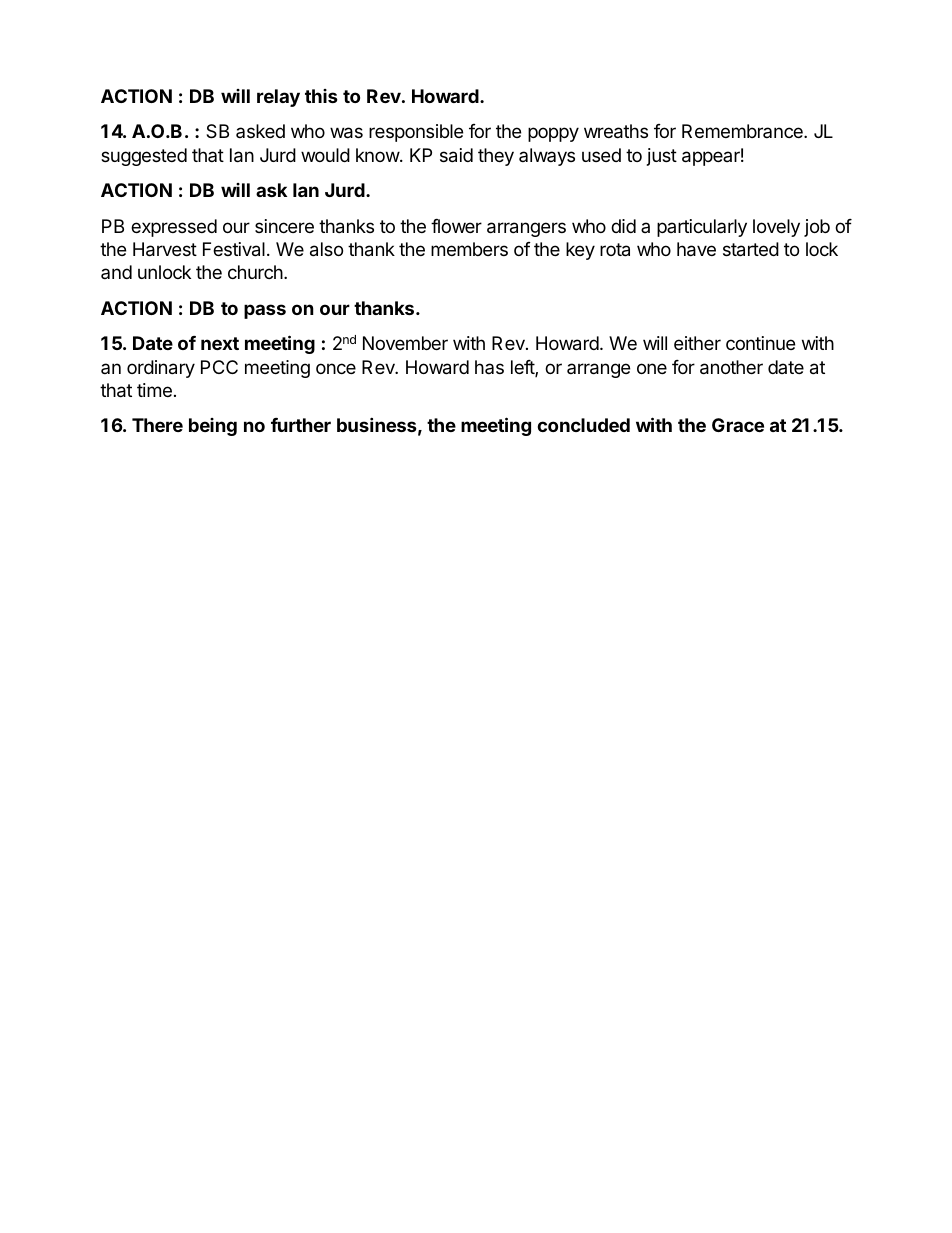 The height and width of the document is (1233, 952). Describe the element at coordinates (234, 249) in the document. I see `Festival` at that location.
